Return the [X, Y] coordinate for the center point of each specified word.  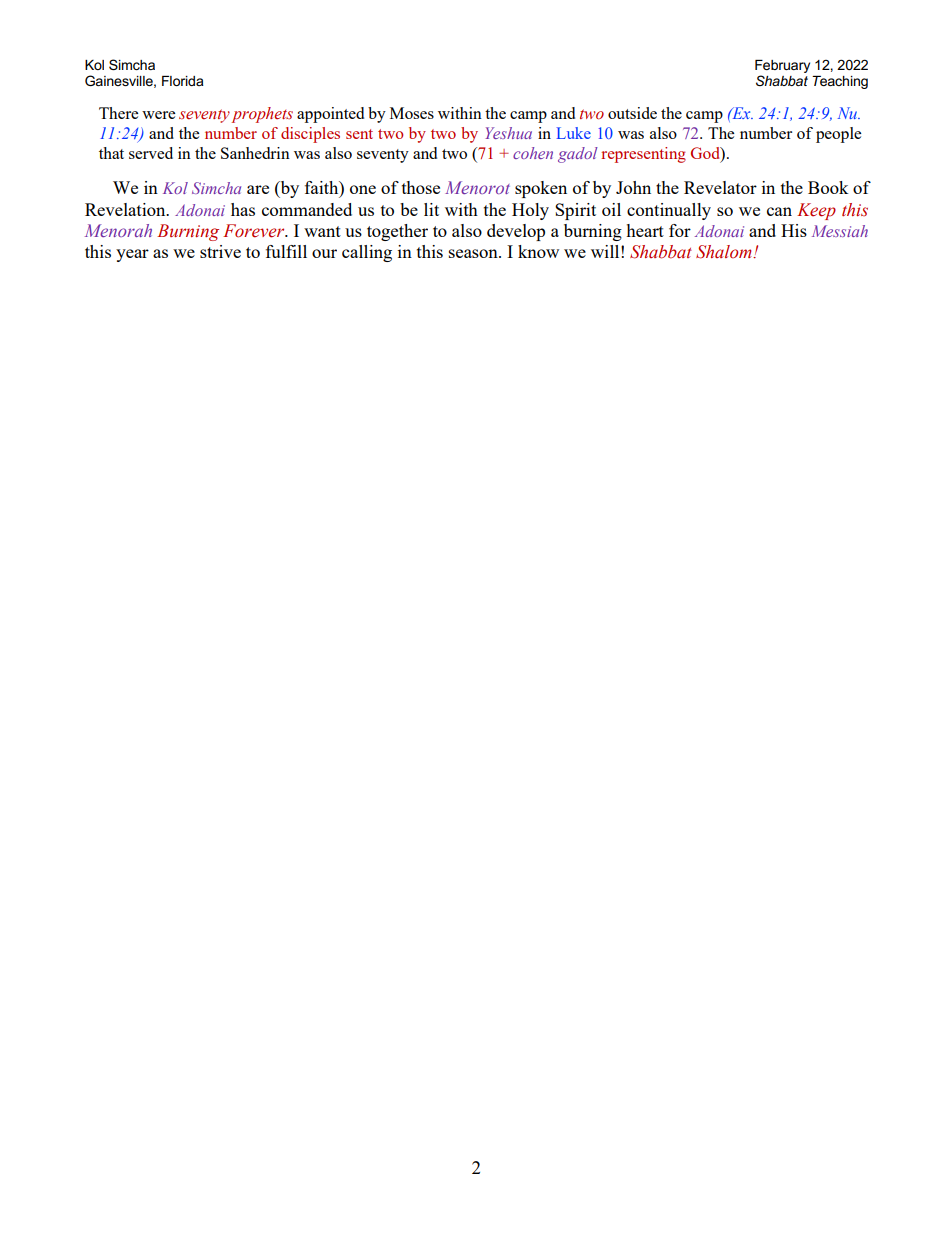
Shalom [725, 252]
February [782, 66]
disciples [310, 135]
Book [828, 187]
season [474, 253]
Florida [183, 81]
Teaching [840, 82]
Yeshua [508, 133]
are [258, 189]
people [838, 135]
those [421, 187]
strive [220, 251]
